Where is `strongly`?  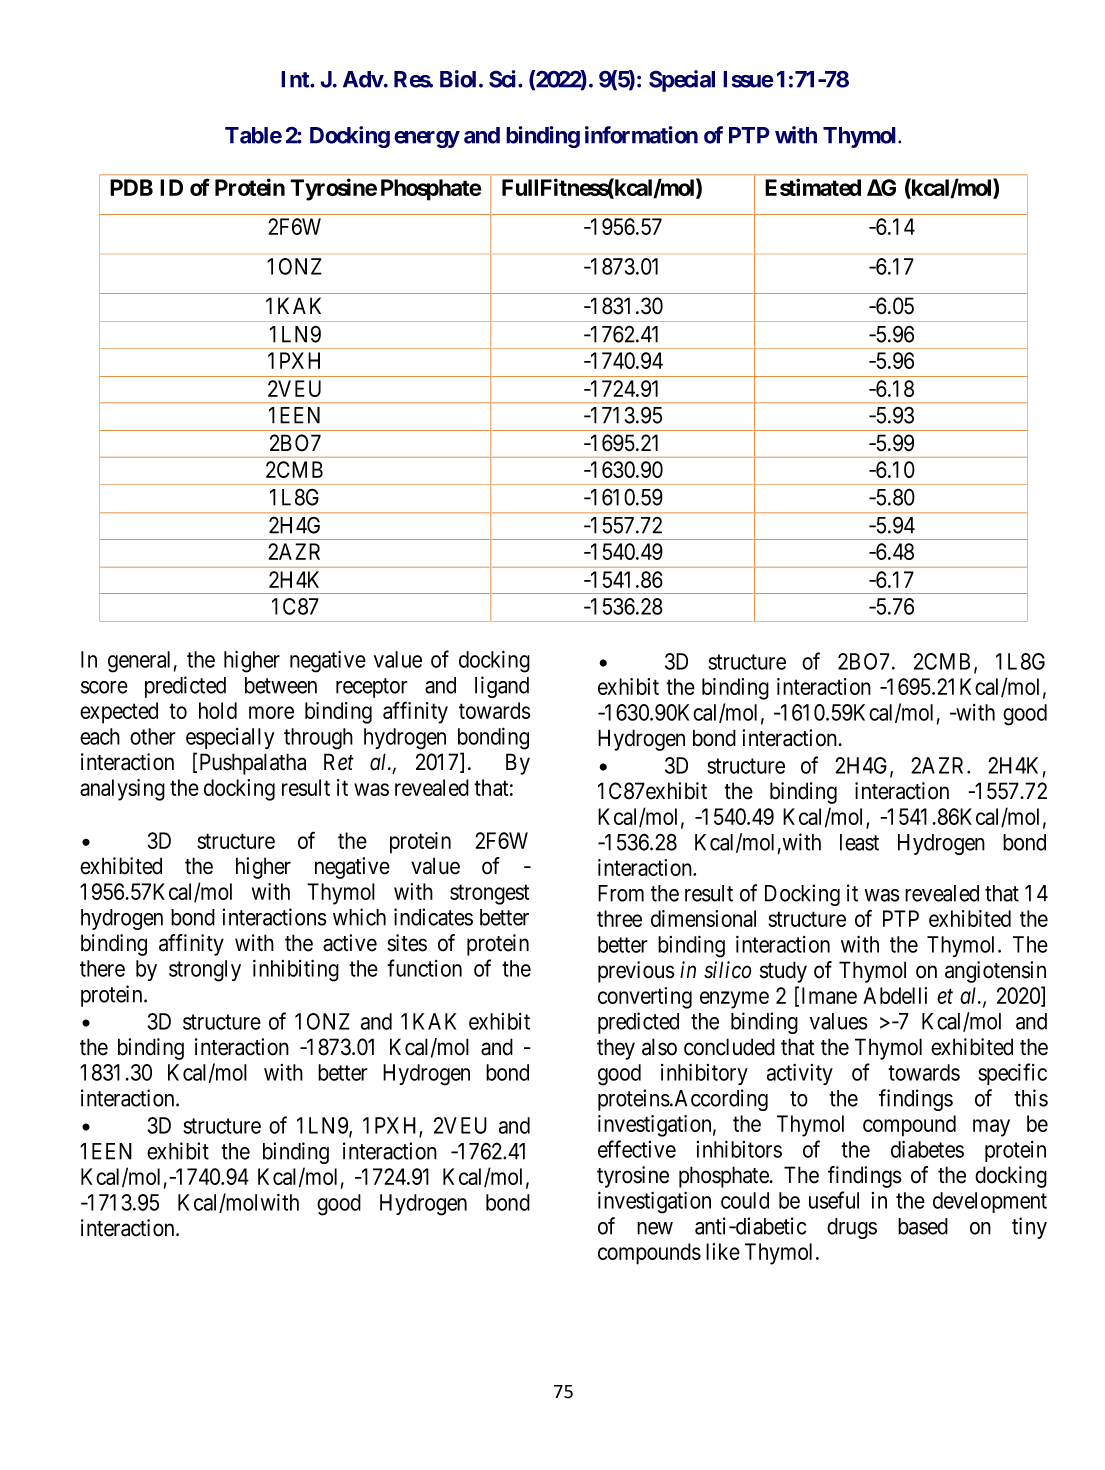
strongly is located at coordinates (205, 971).
